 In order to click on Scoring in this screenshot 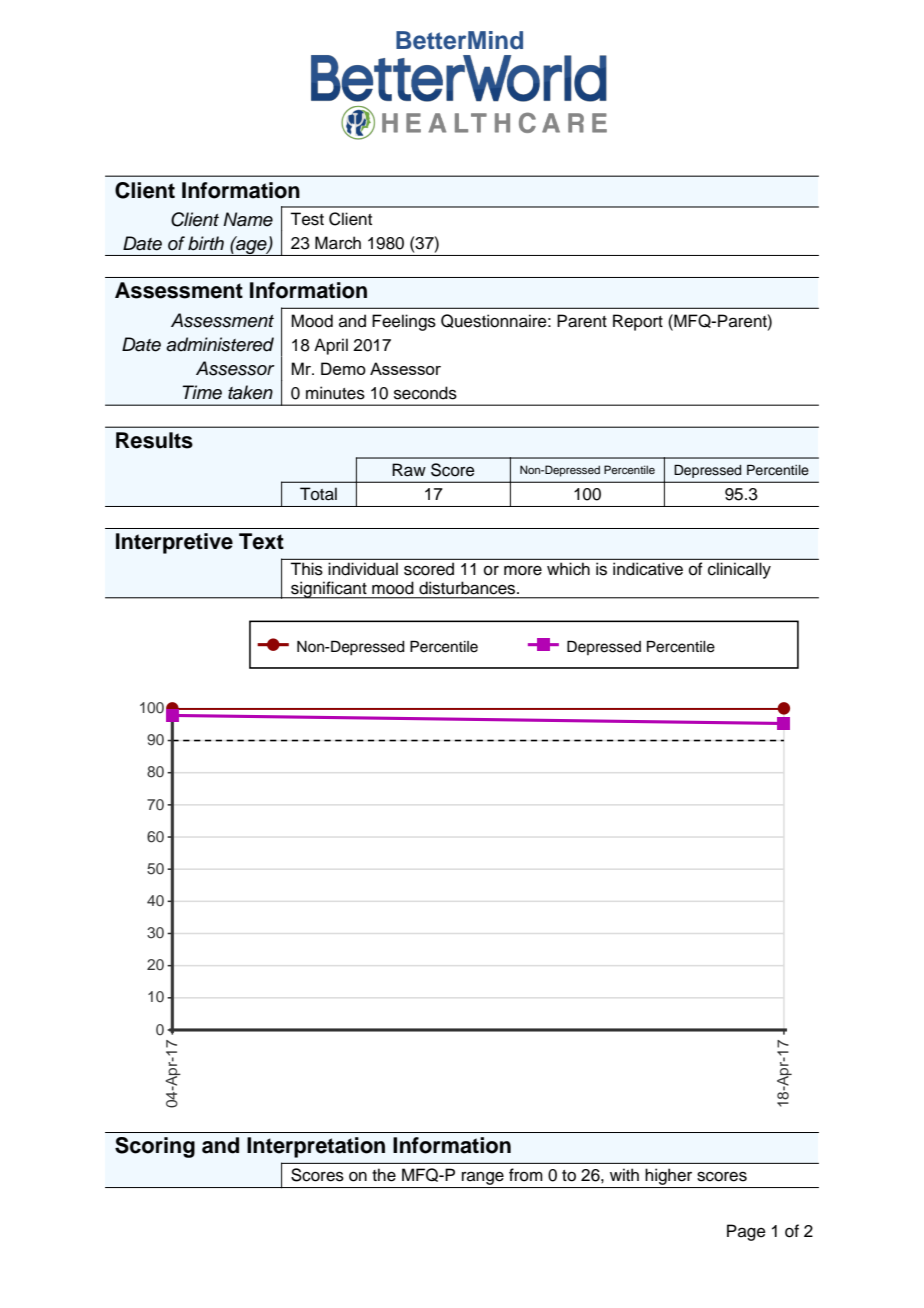, I will do `click(155, 1147)`.
